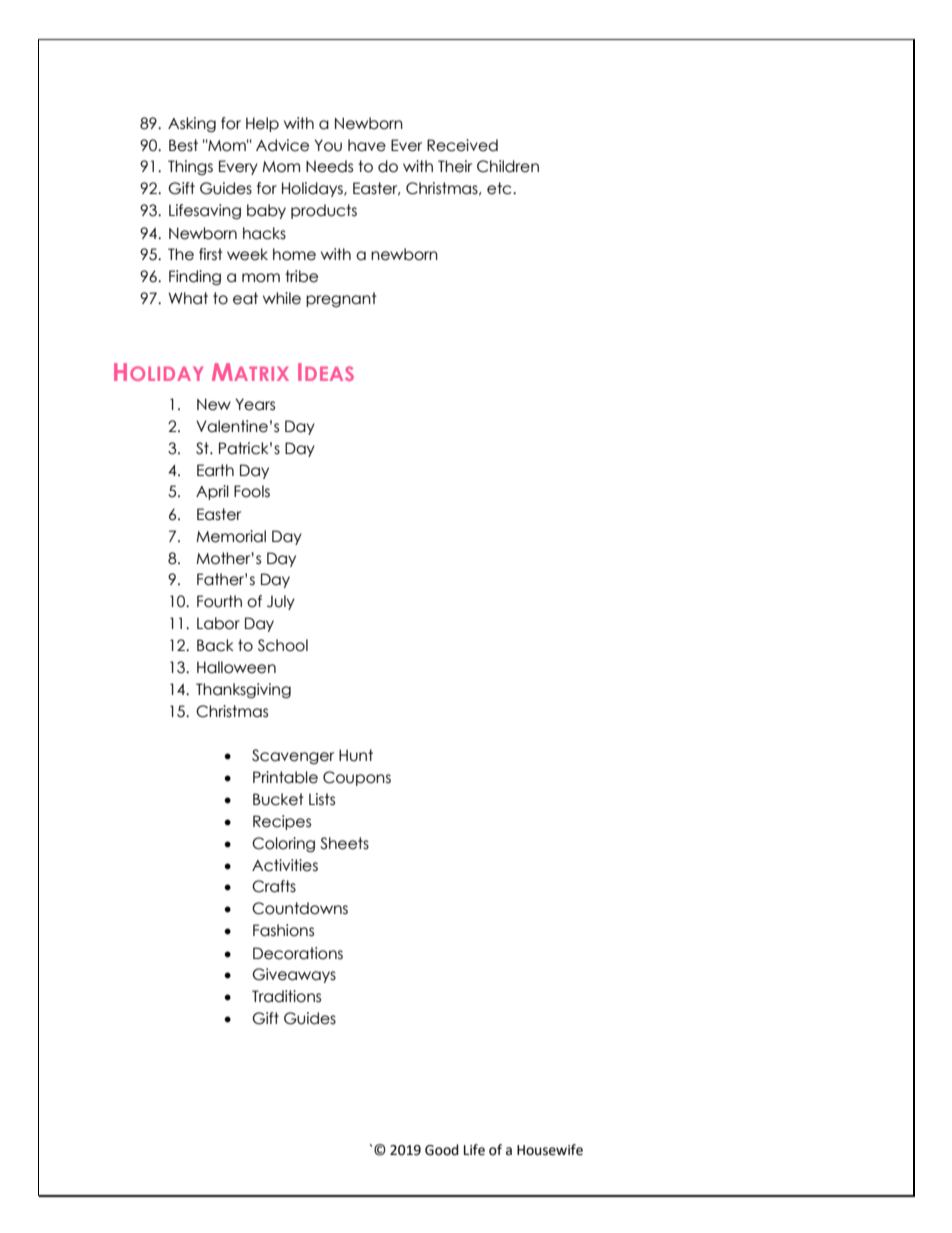 The height and width of the screenshot is (1233, 952). Describe the element at coordinates (282, 822) in the screenshot. I see `Recipes` at that location.
